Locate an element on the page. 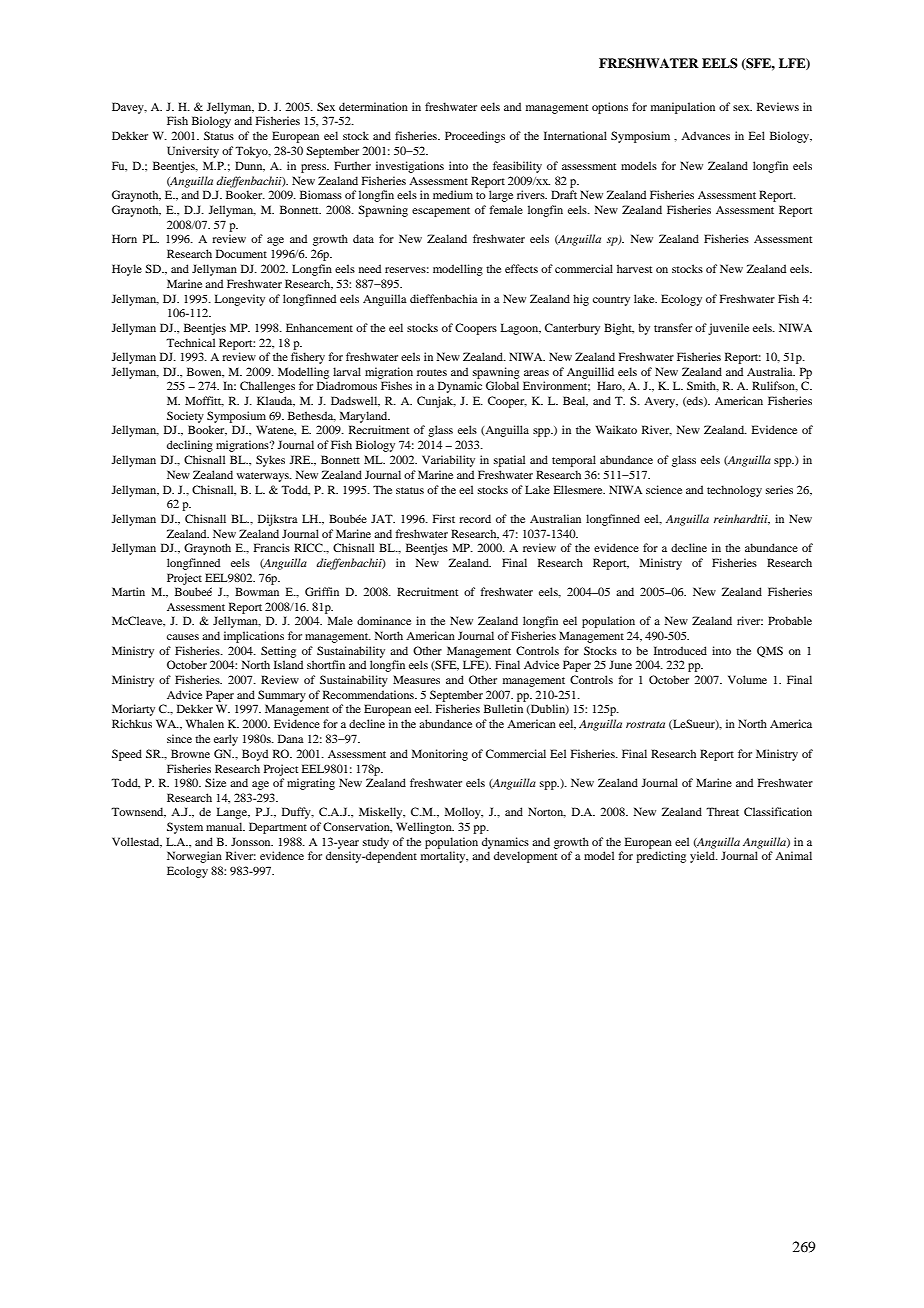 Image resolution: width=924 pixels, height=1308 pixels. Technical is located at coordinates (190, 342).
